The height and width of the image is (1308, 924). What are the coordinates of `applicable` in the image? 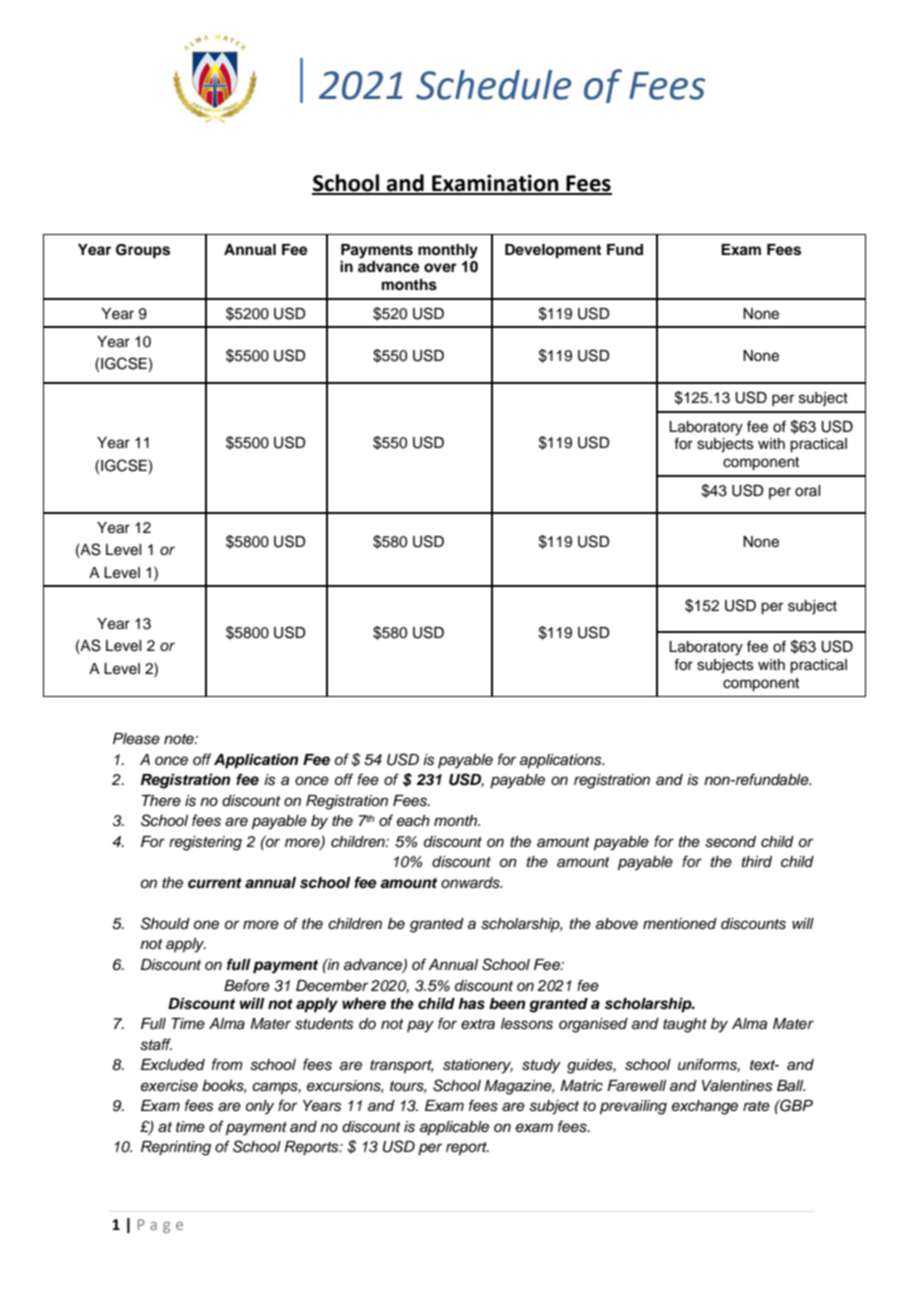 It's located at (454, 1128).
